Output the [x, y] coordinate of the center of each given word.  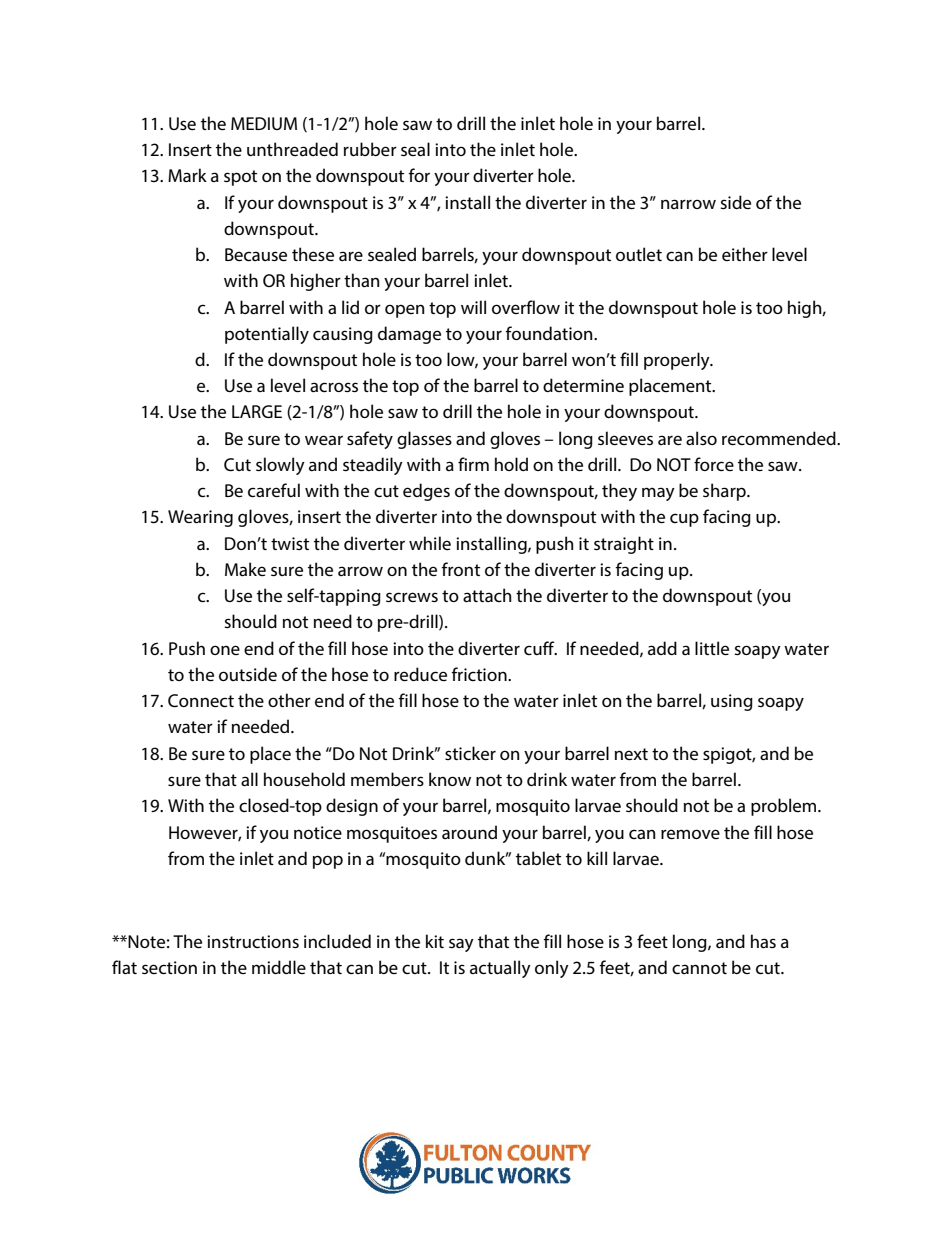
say [461, 945]
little [712, 648]
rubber [370, 149]
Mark [187, 175]
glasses [424, 440]
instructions [253, 941]
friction [480, 674]
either [745, 254]
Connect [201, 700]
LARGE [257, 411]
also [701, 438]
